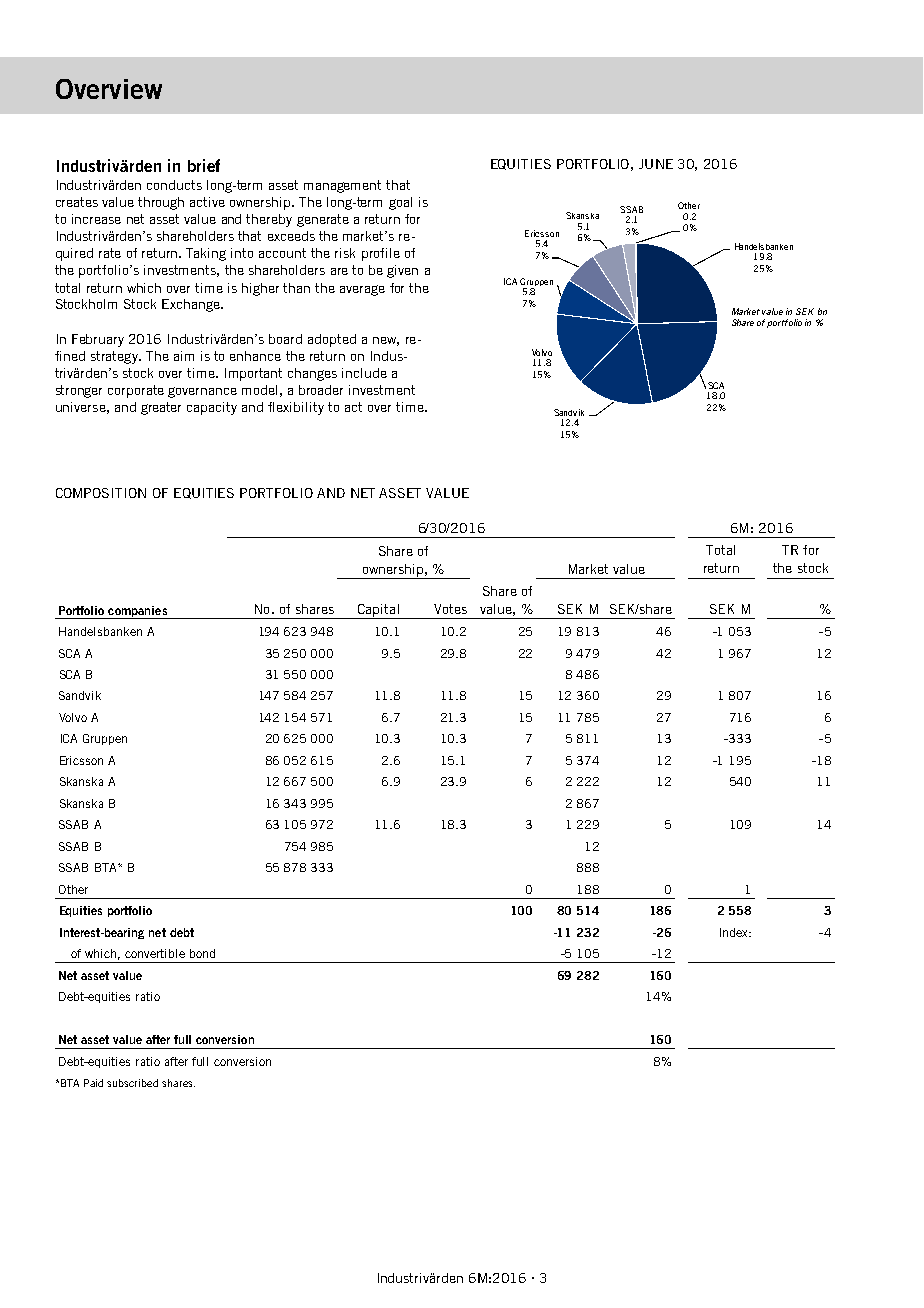 The height and width of the screenshot is (1308, 924). What do you see at coordinates (202, 953) in the screenshot?
I see `bond` at bounding box center [202, 953].
